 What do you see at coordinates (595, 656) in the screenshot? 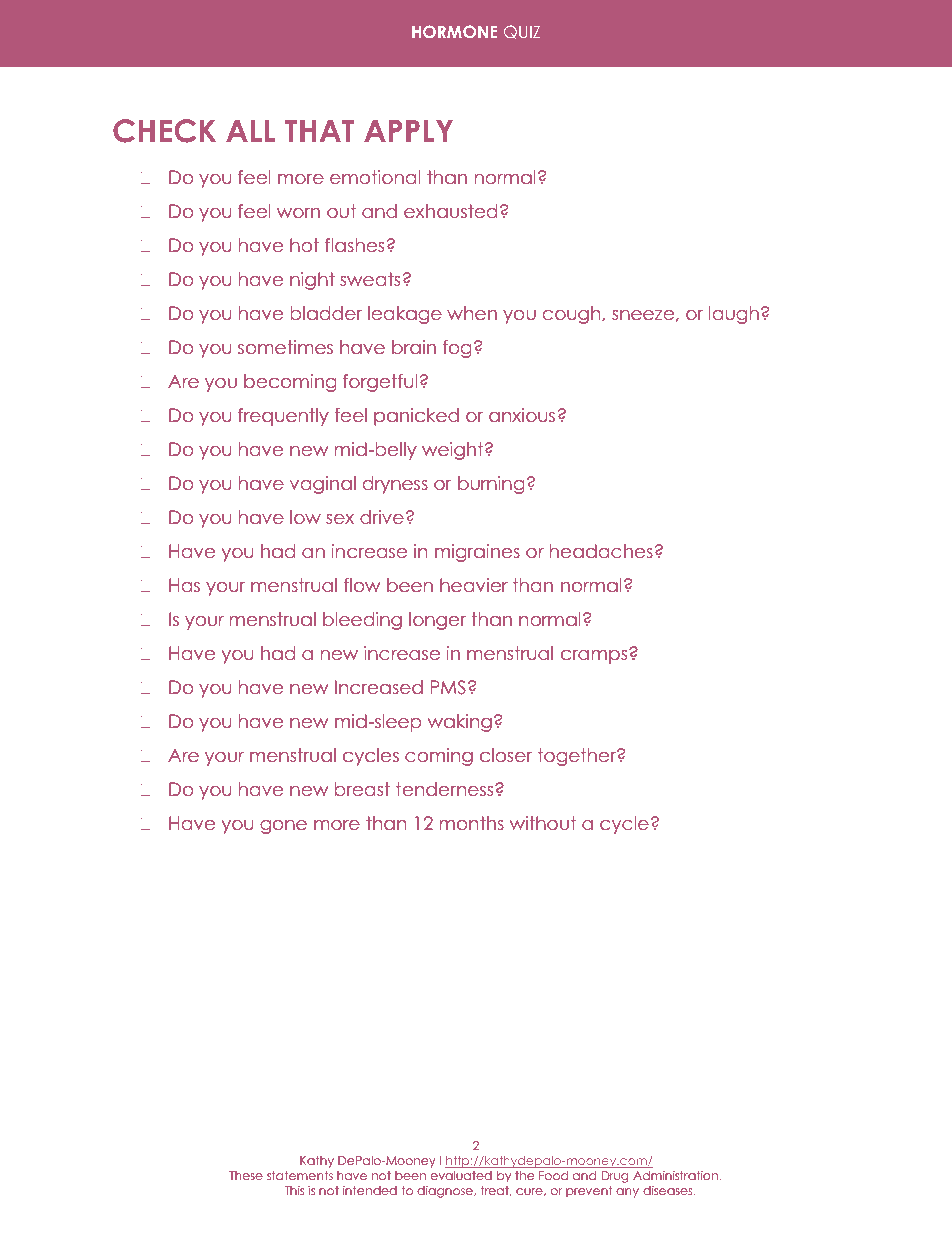
I see `cramps` at bounding box center [595, 656].
